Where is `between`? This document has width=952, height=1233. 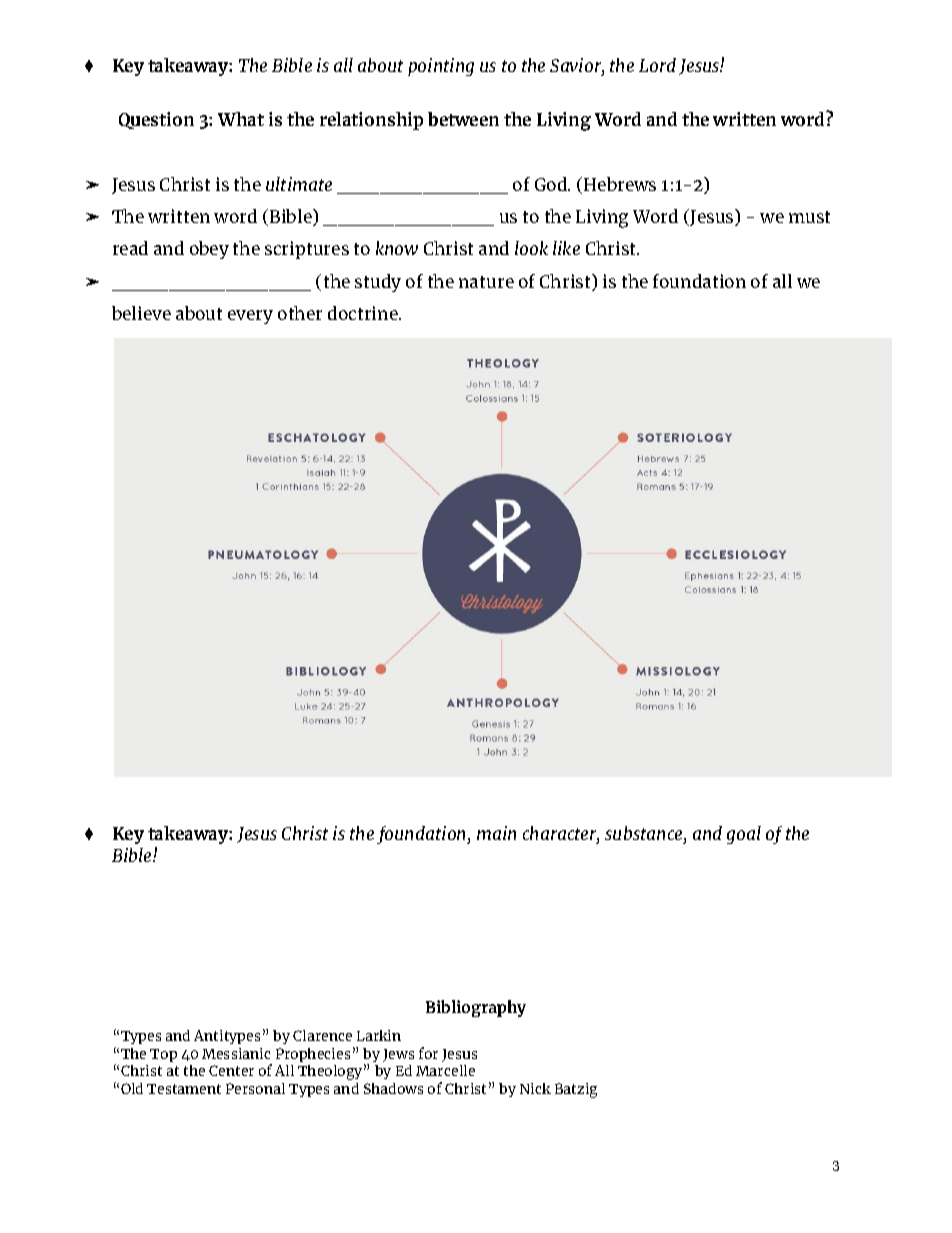
between is located at coordinates (463, 119).
